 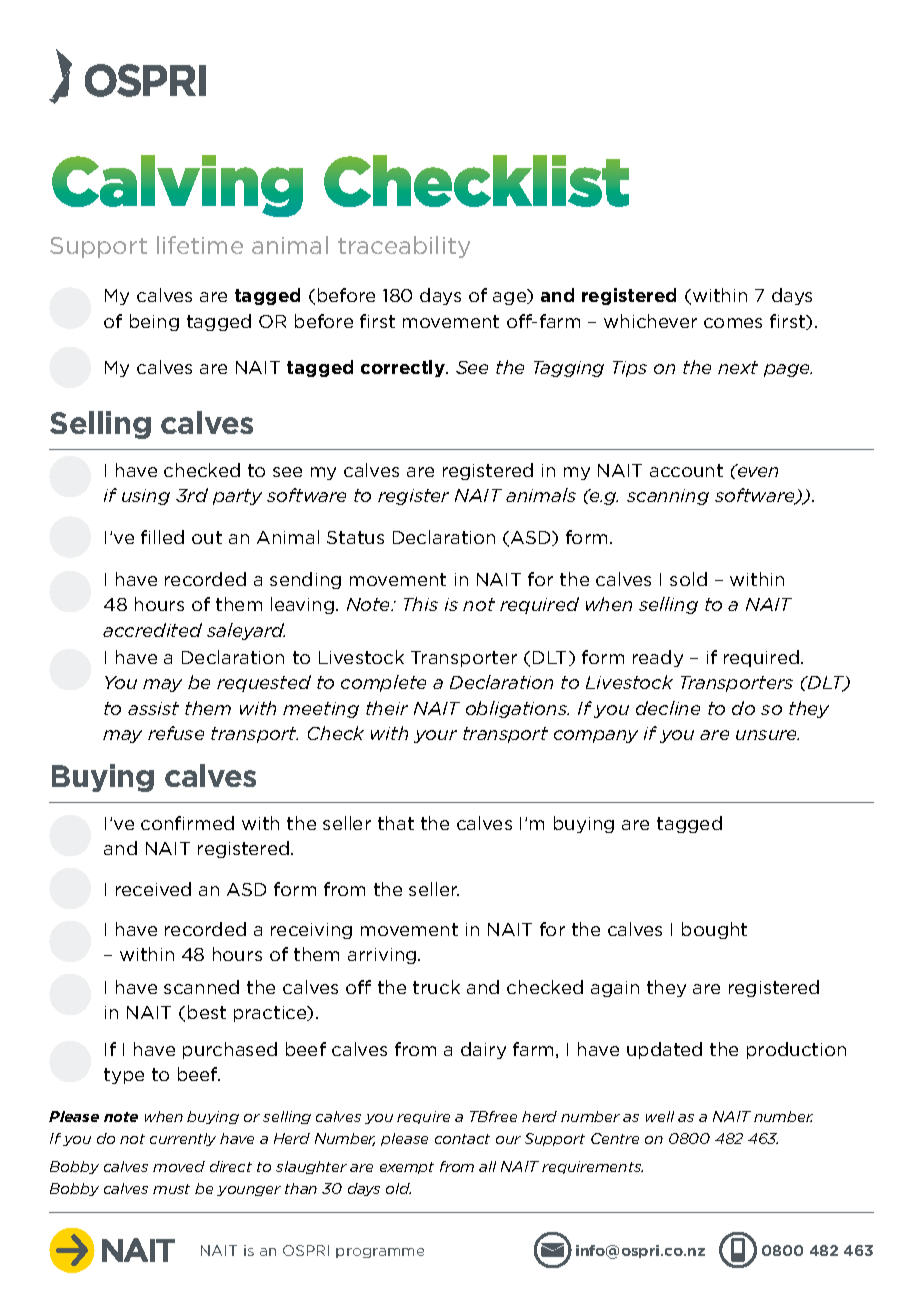 I want to click on lifetime, so click(x=200, y=245).
